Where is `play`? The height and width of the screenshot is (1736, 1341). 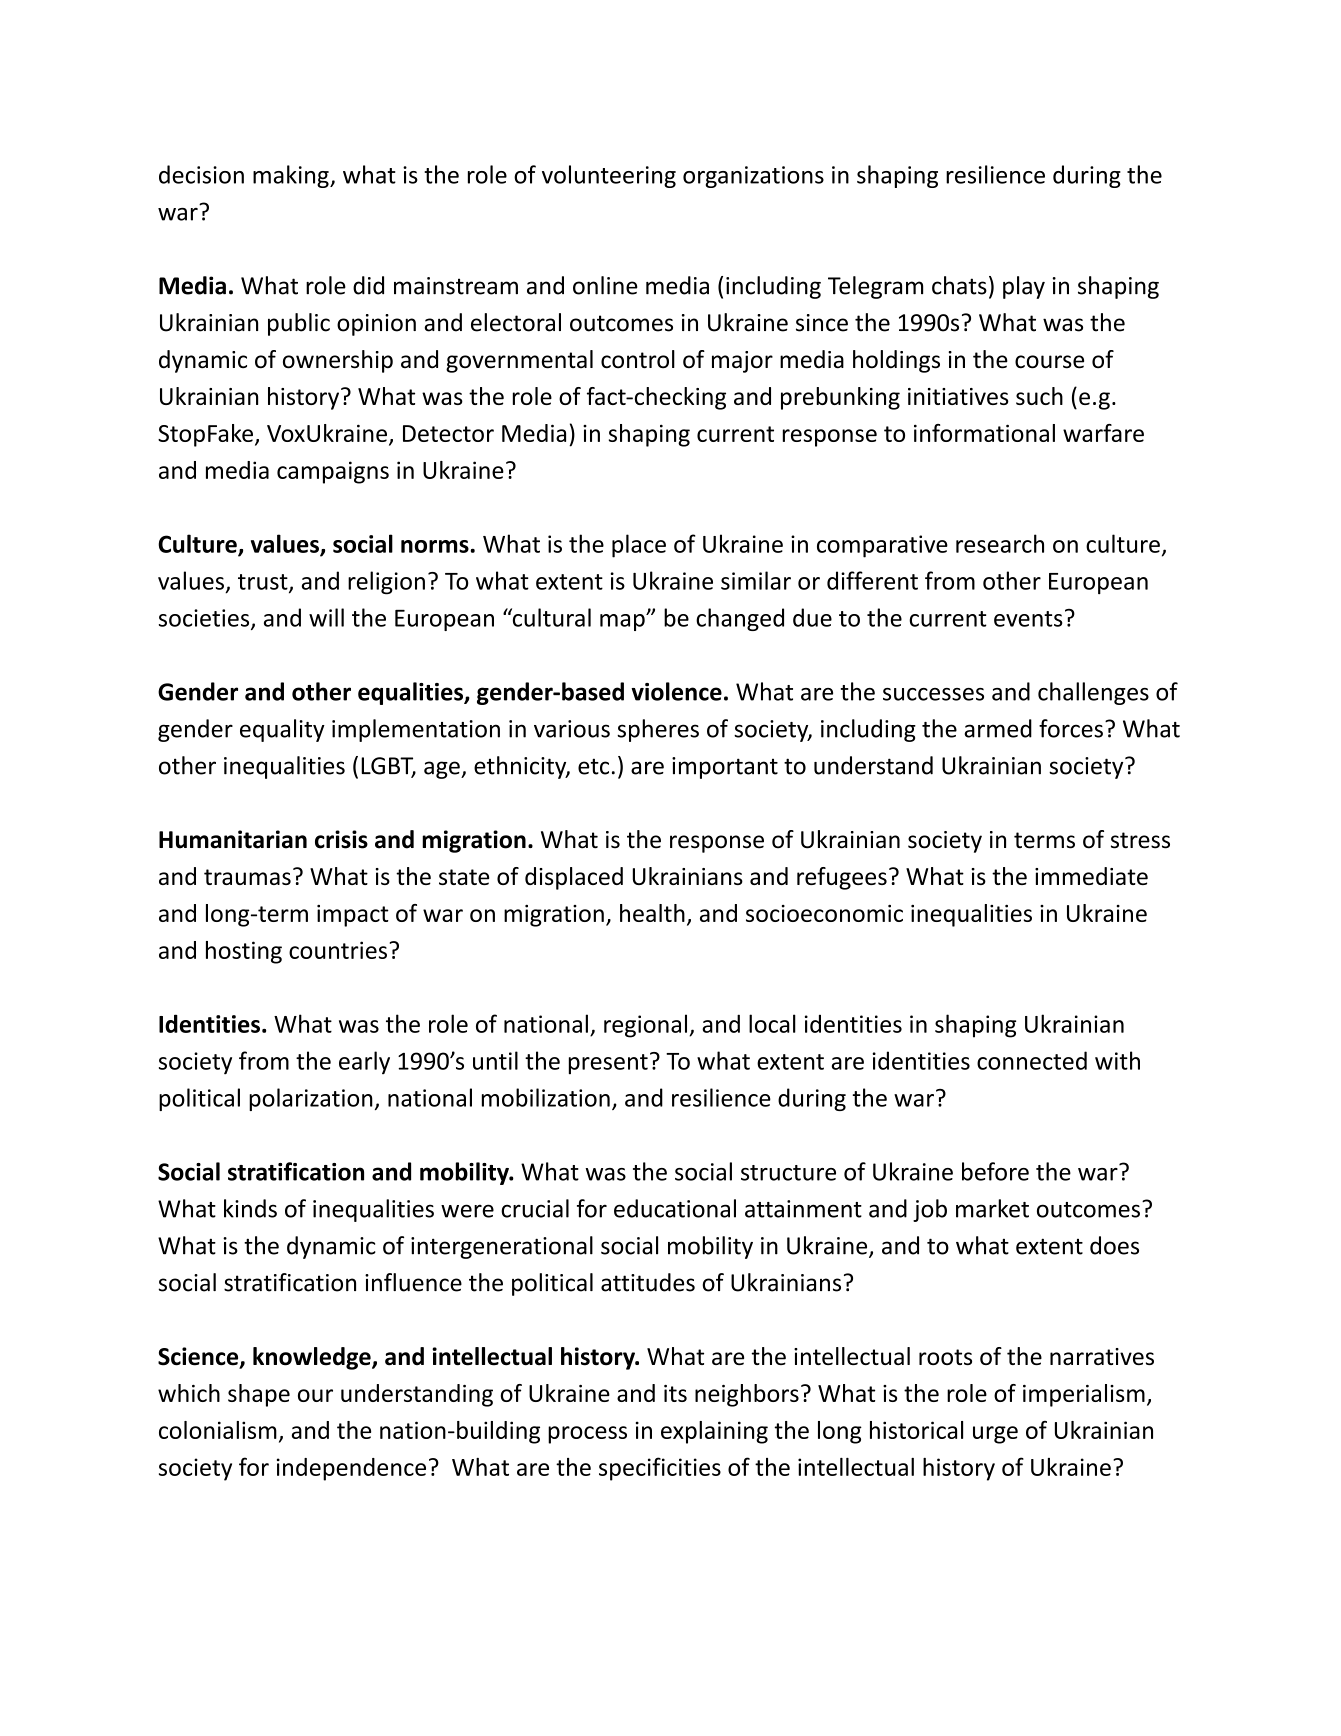 play is located at coordinates (1024, 287).
